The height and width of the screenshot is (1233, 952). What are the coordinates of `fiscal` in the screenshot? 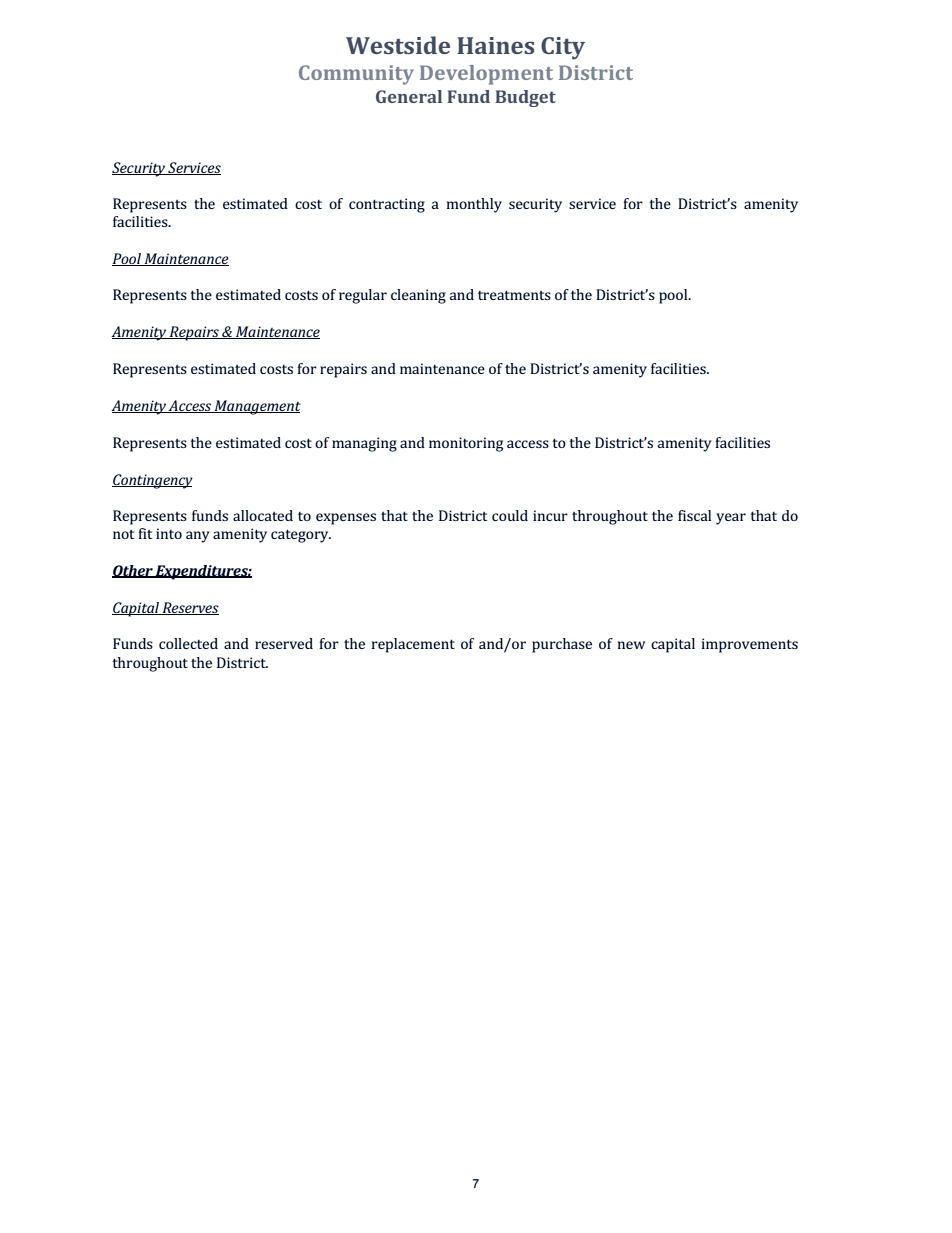 It's located at (694, 515).
